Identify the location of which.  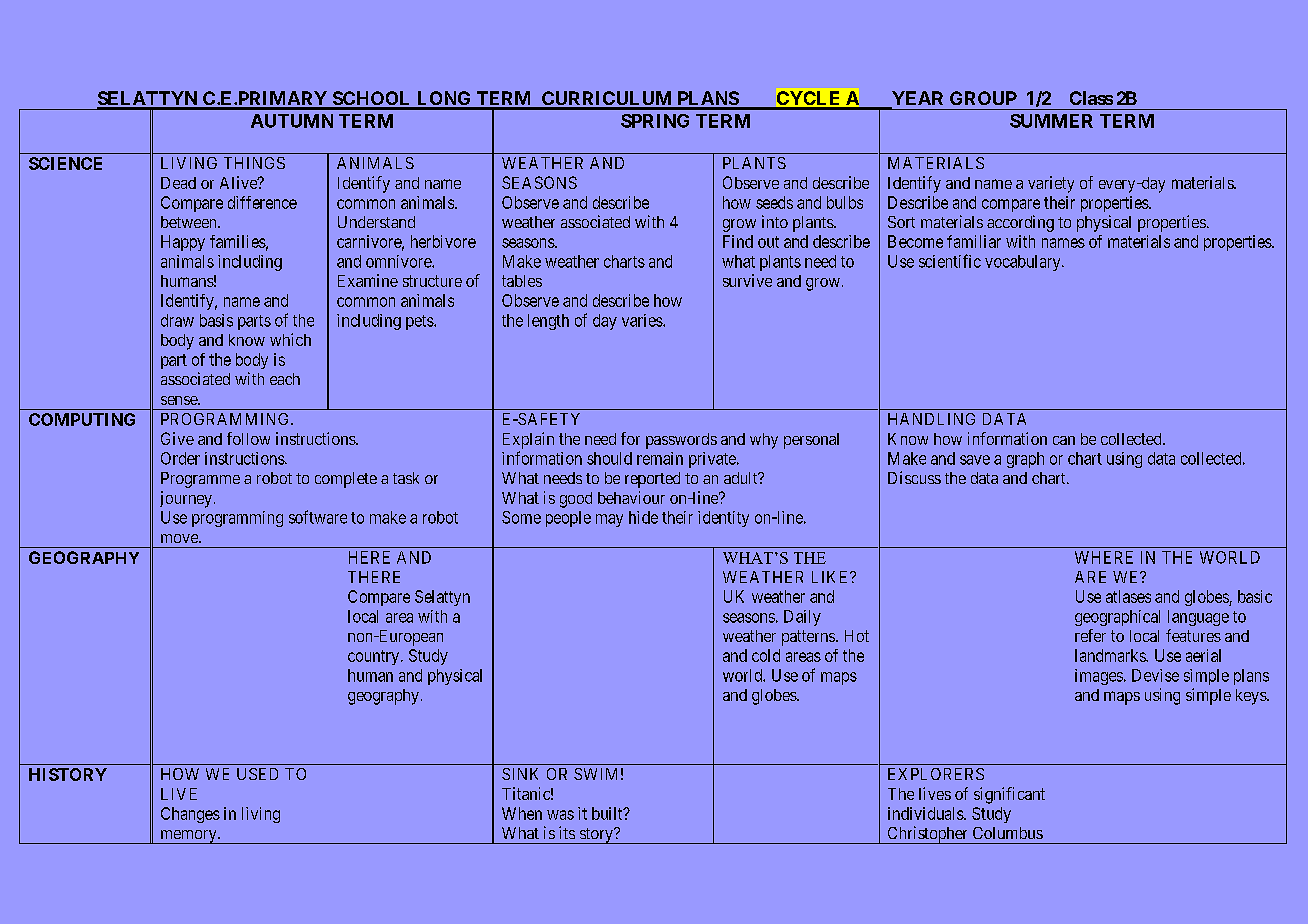
(290, 339).
